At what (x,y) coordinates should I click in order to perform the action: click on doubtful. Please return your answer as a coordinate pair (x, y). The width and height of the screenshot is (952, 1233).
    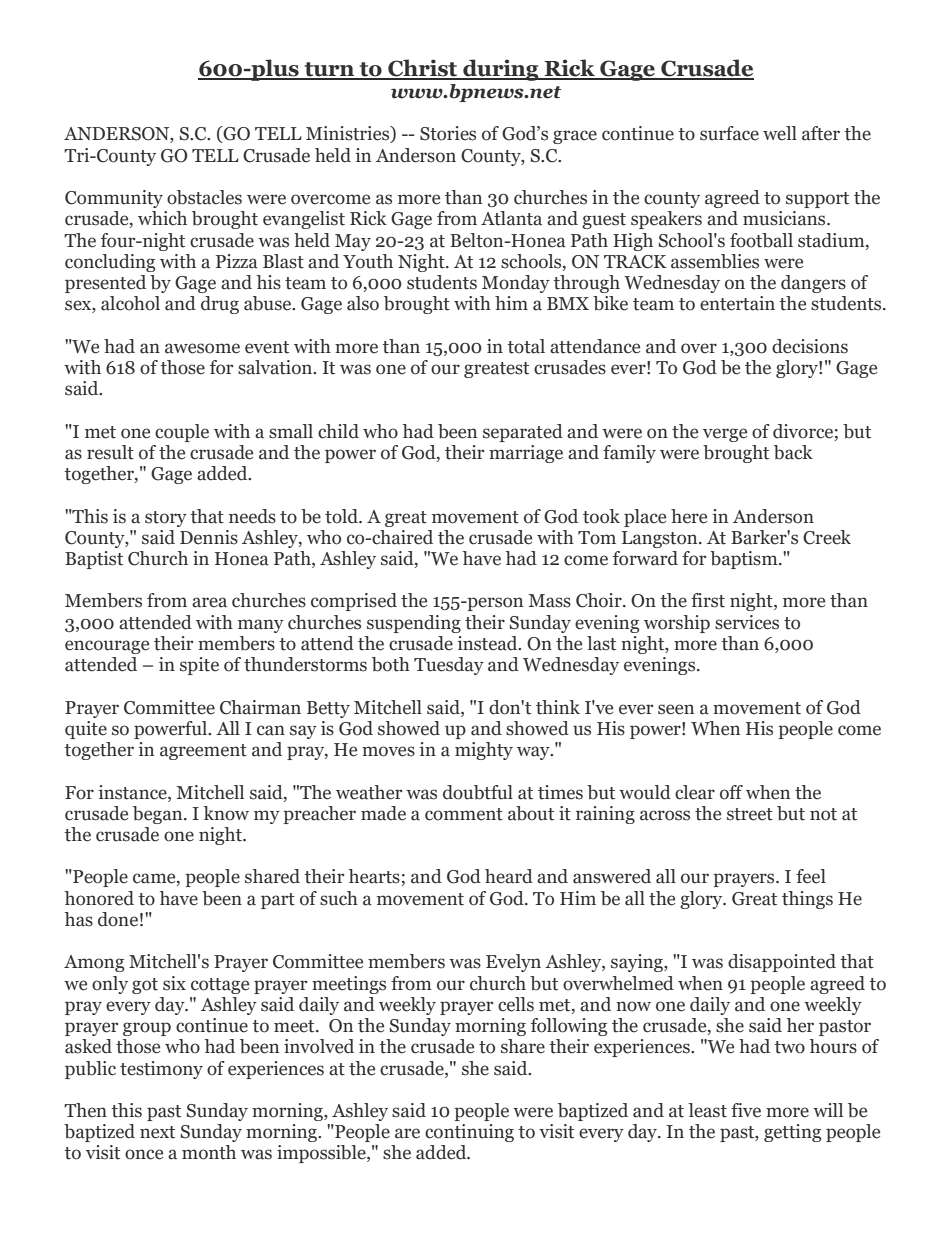
    Looking at the image, I should click on (478, 792).
